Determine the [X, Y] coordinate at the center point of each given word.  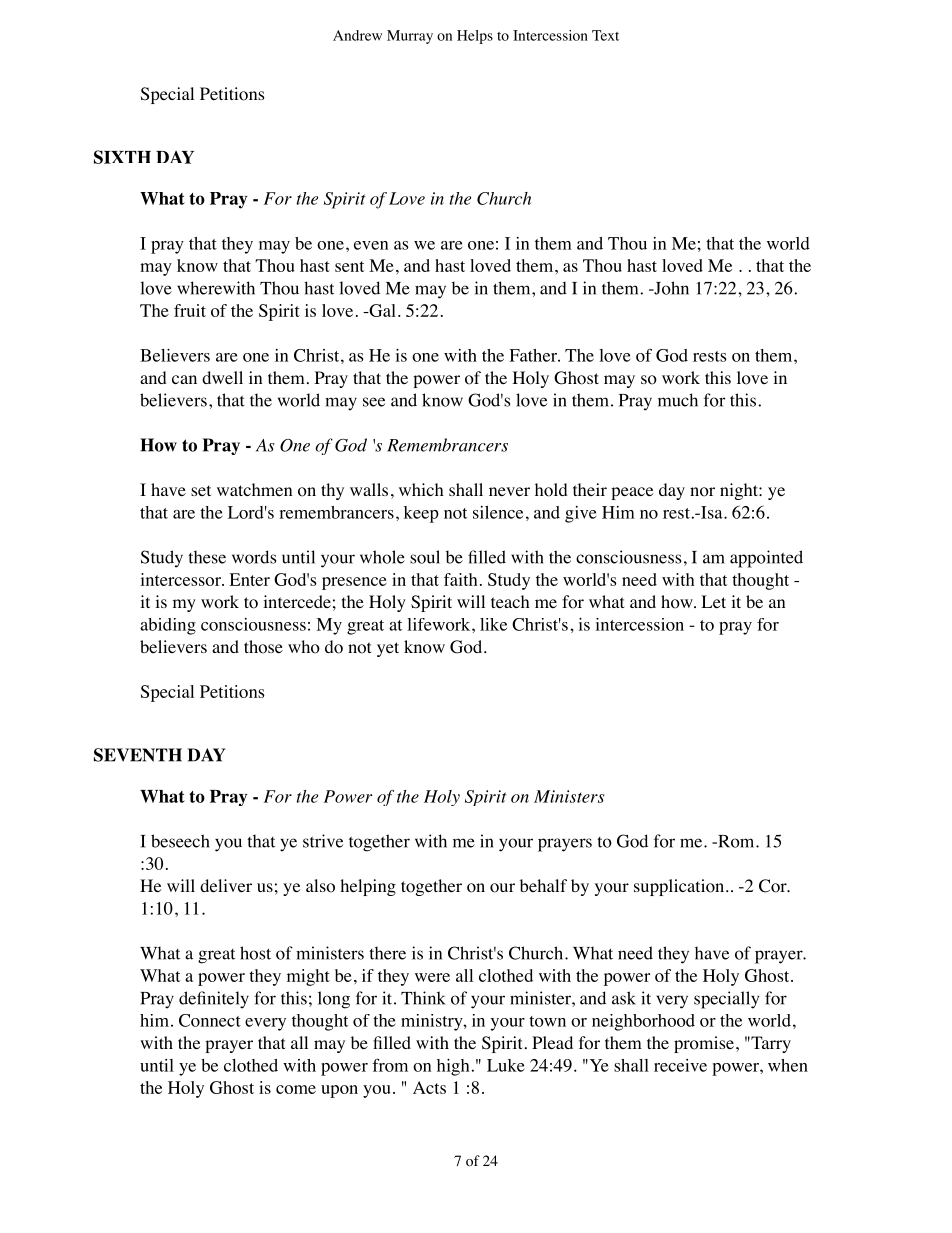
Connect [210, 1020]
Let [713, 601]
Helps [475, 37]
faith [461, 579]
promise [704, 1044]
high [453, 1067]
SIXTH [122, 157]
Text [605, 35]
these [207, 557]
